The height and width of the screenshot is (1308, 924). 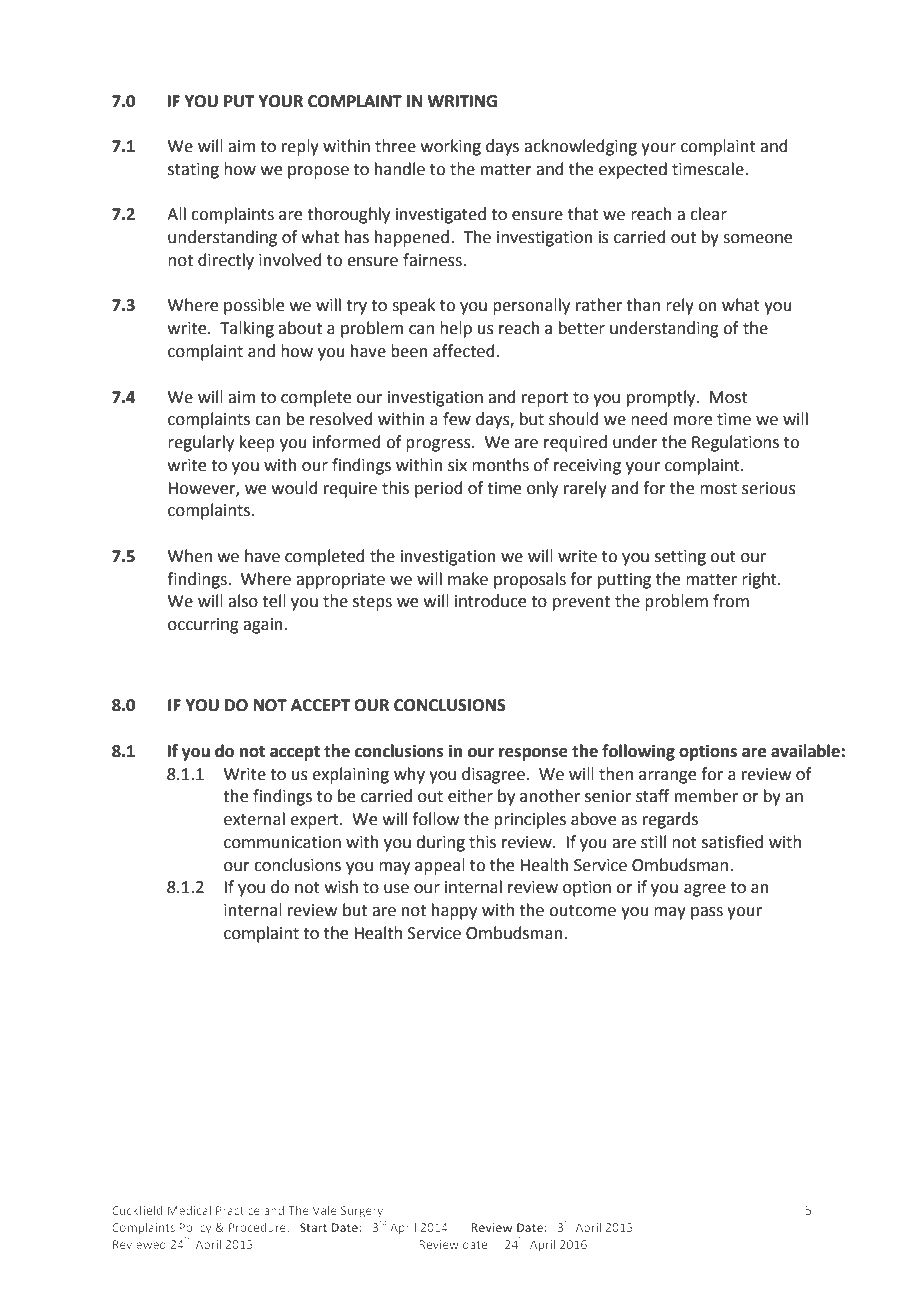 What do you see at coordinates (769, 488) in the screenshot?
I see `serious` at bounding box center [769, 488].
